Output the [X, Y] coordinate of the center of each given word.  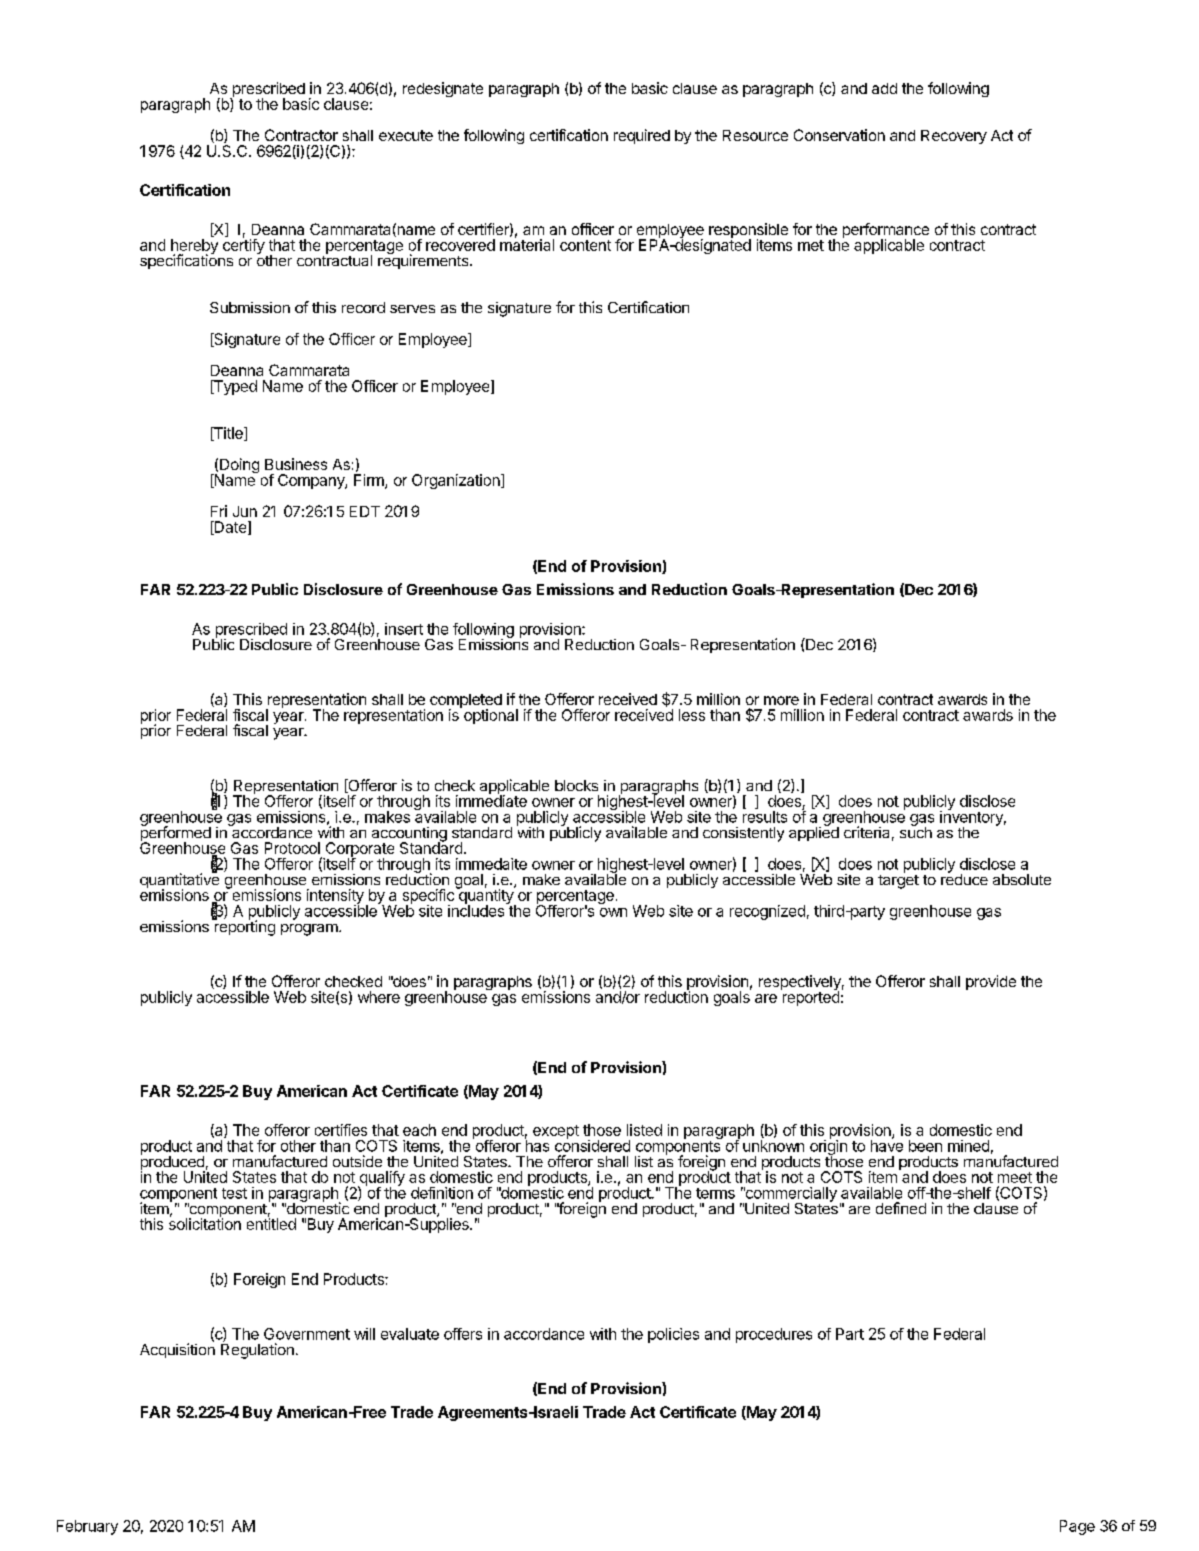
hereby [194, 247]
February [87, 1527]
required [642, 136]
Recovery [954, 137]
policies [673, 1335]
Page [1077, 1527]
